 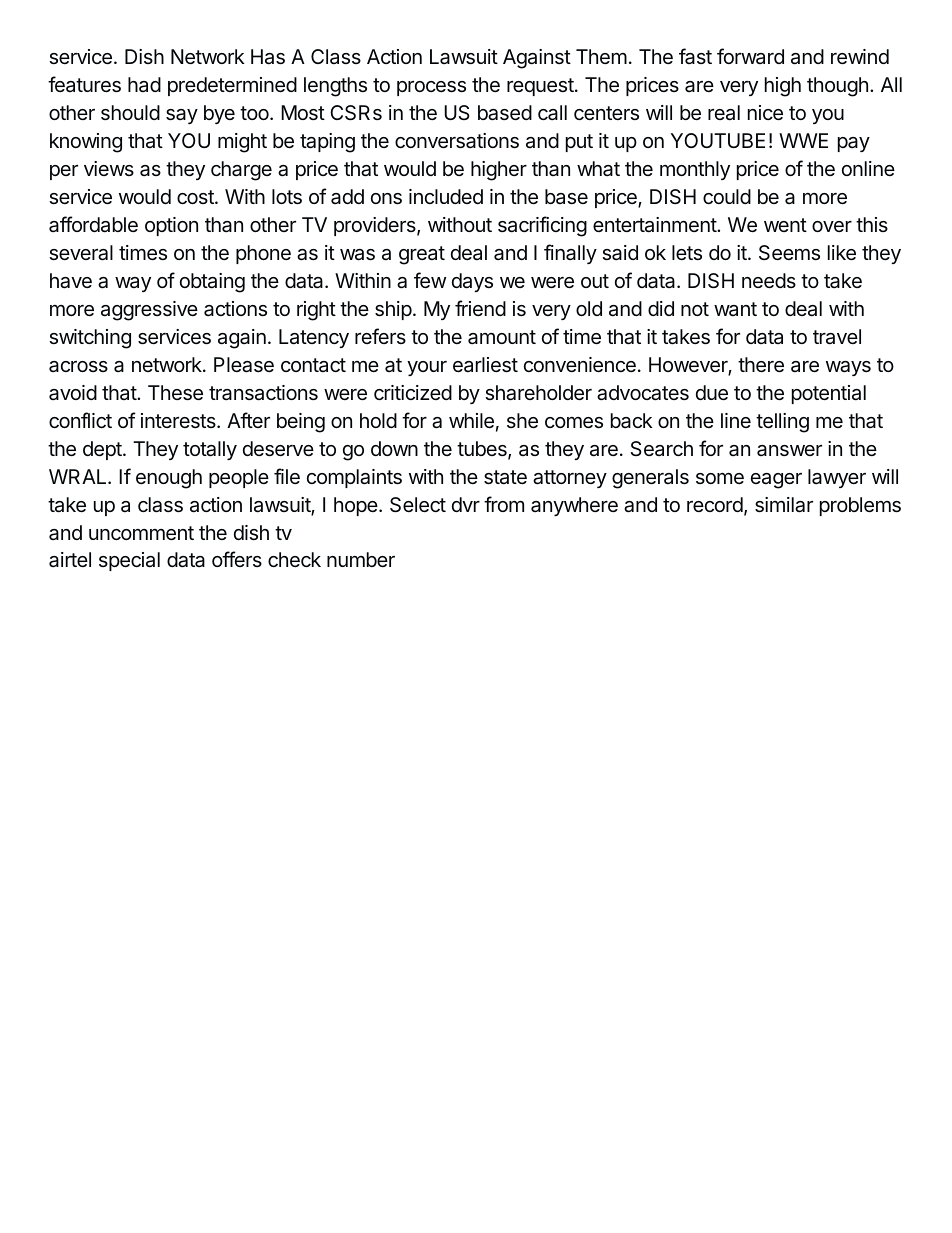 What do you see at coordinates (789, 451) in the page?
I see `answer` at bounding box center [789, 451].
